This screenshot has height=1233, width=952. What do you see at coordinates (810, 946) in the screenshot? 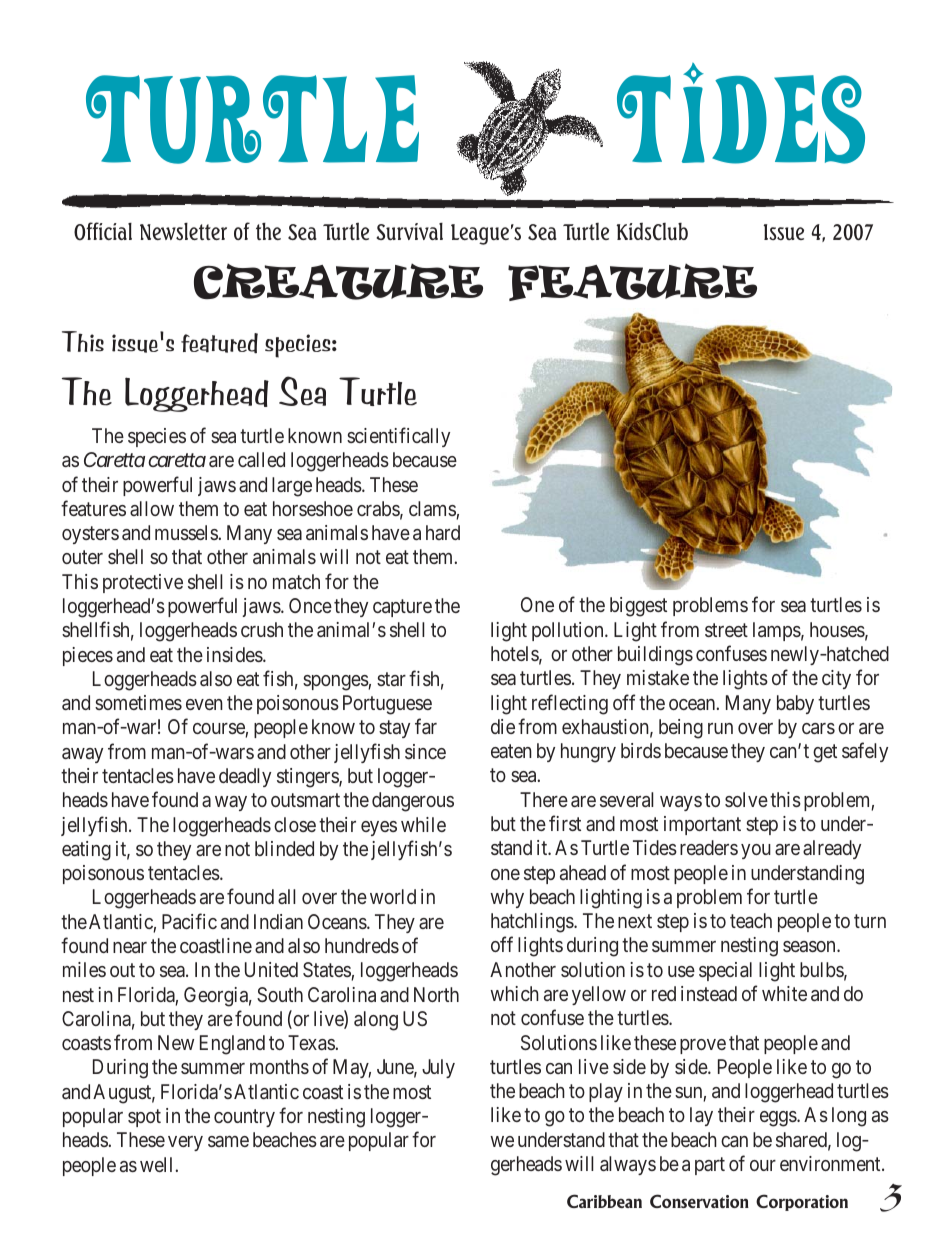
I see `season` at bounding box center [810, 946].
